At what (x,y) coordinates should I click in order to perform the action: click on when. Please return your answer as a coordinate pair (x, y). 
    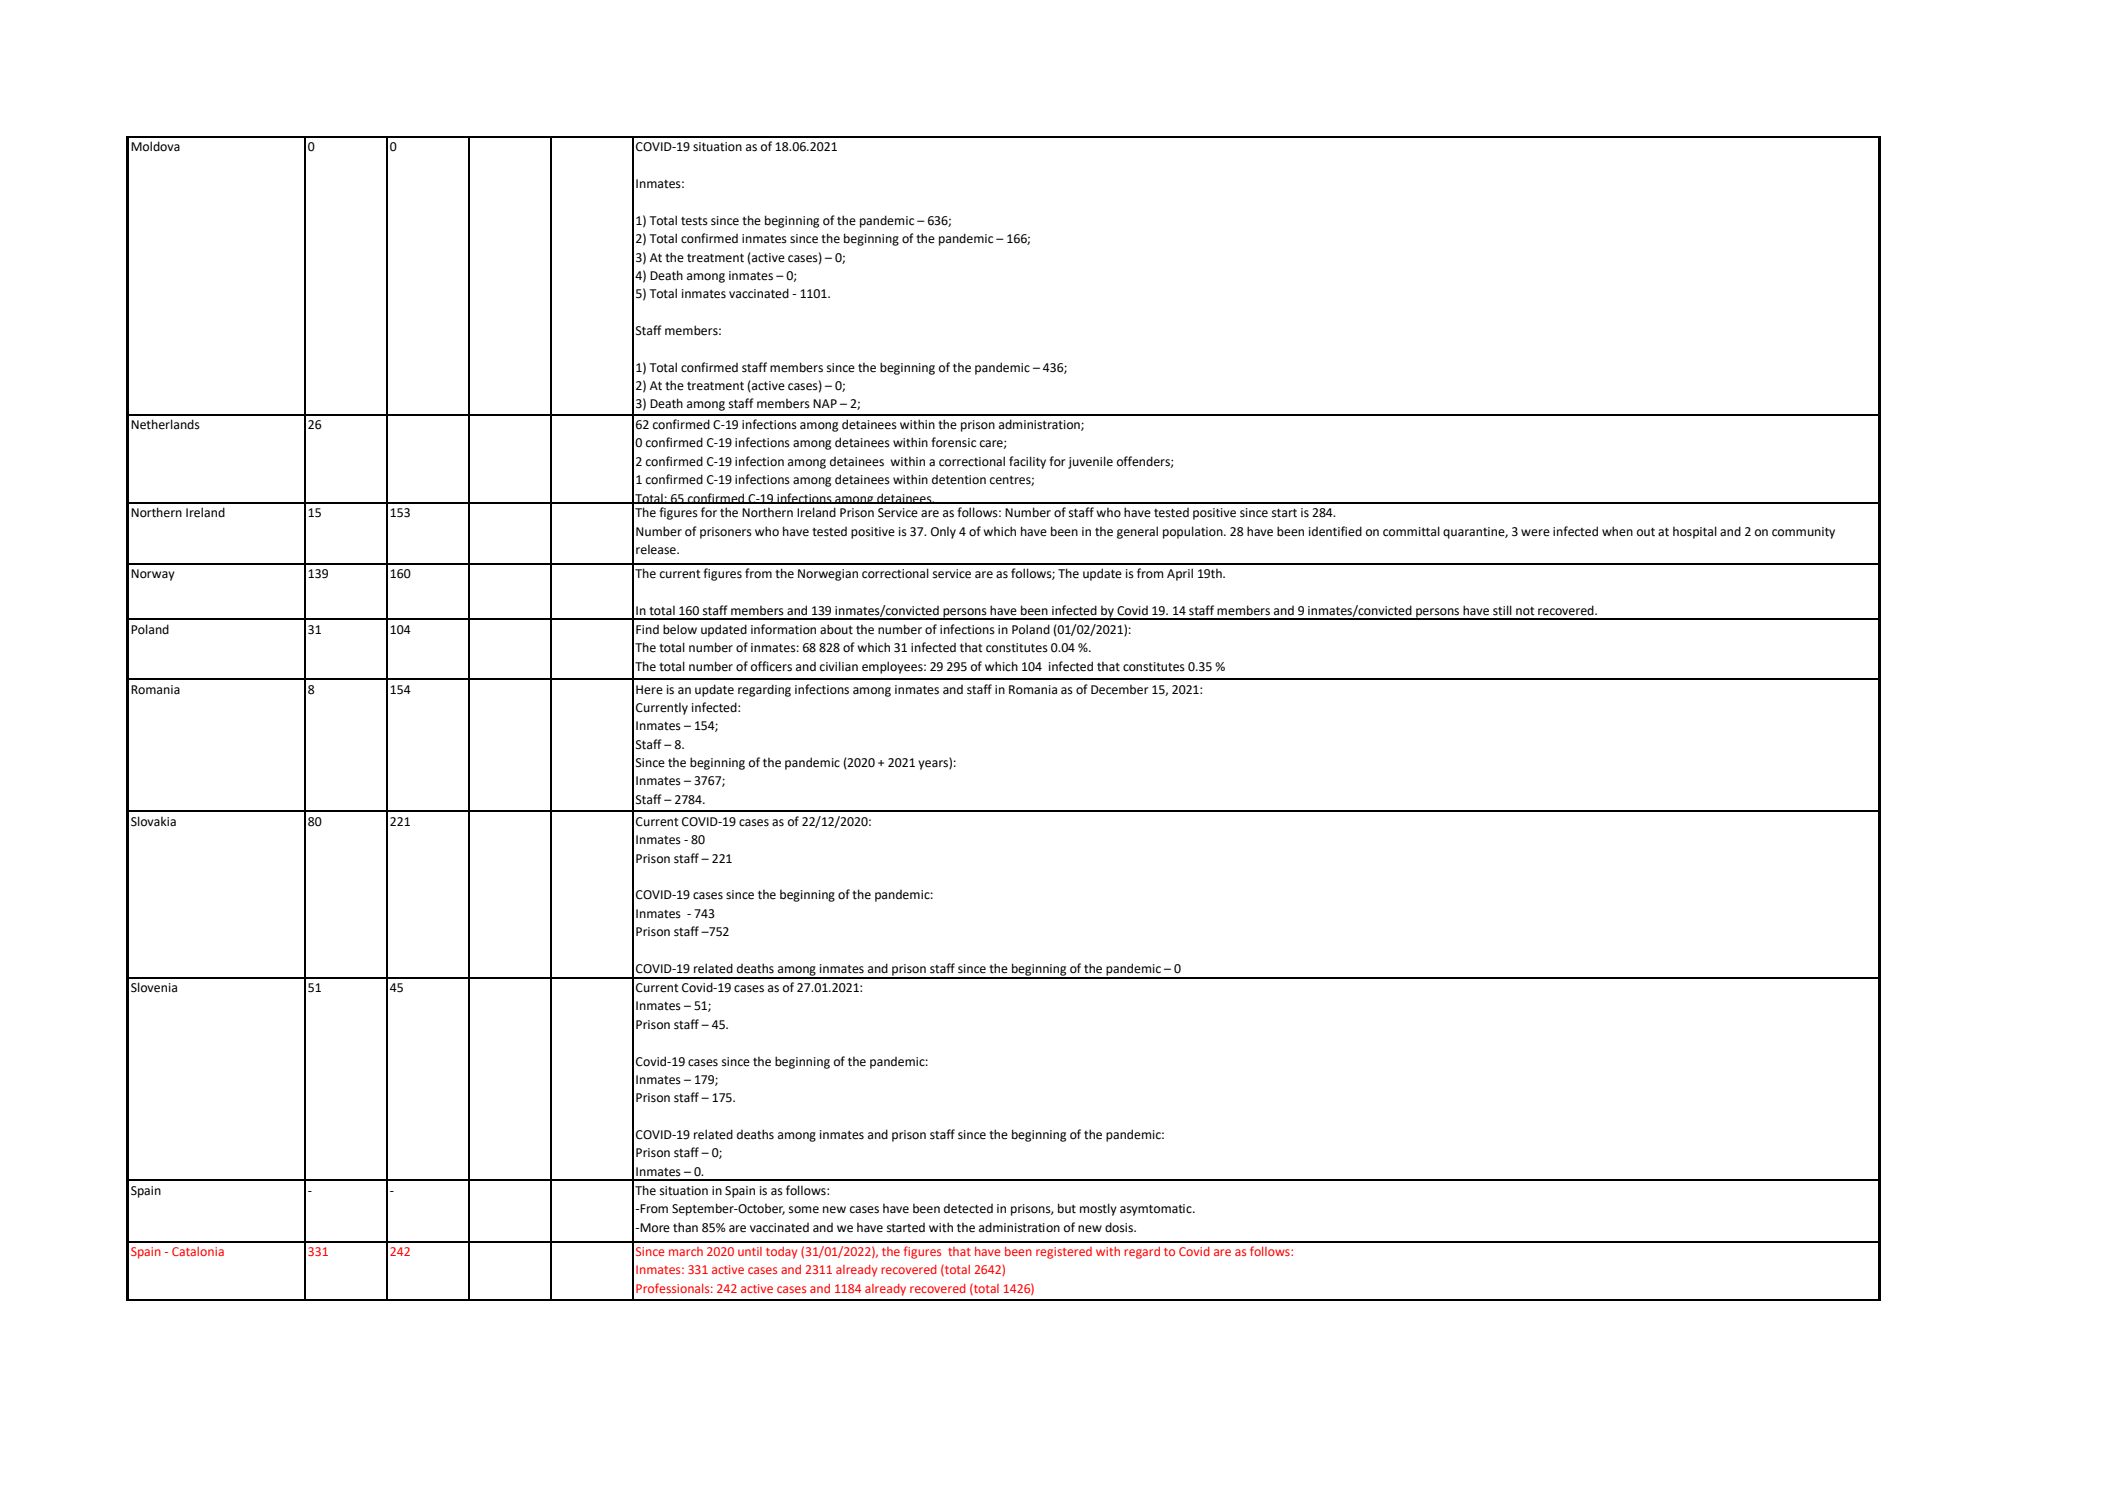
    Looking at the image, I should click on (1617, 531).
